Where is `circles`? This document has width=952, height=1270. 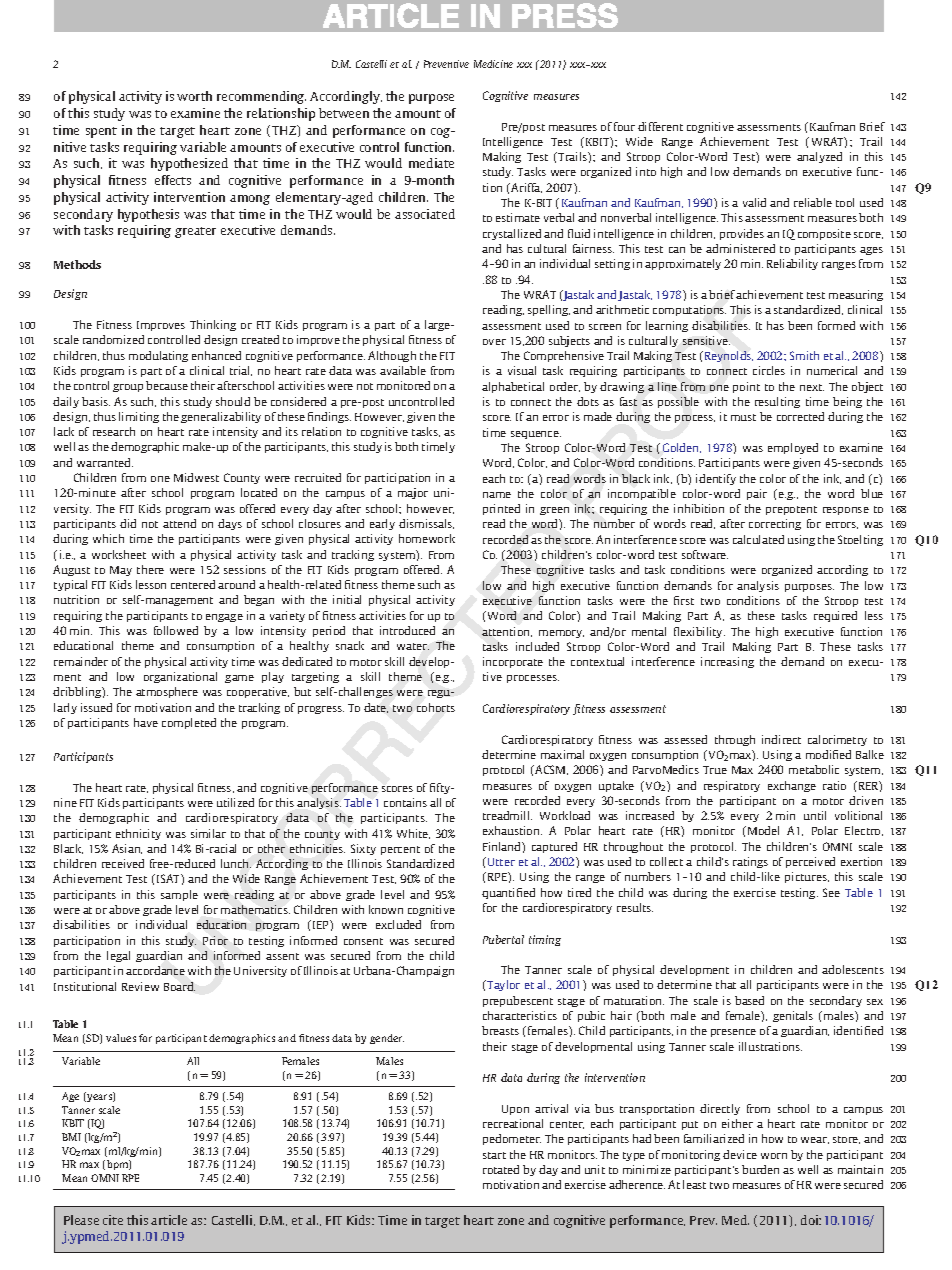
circles is located at coordinates (769, 370).
